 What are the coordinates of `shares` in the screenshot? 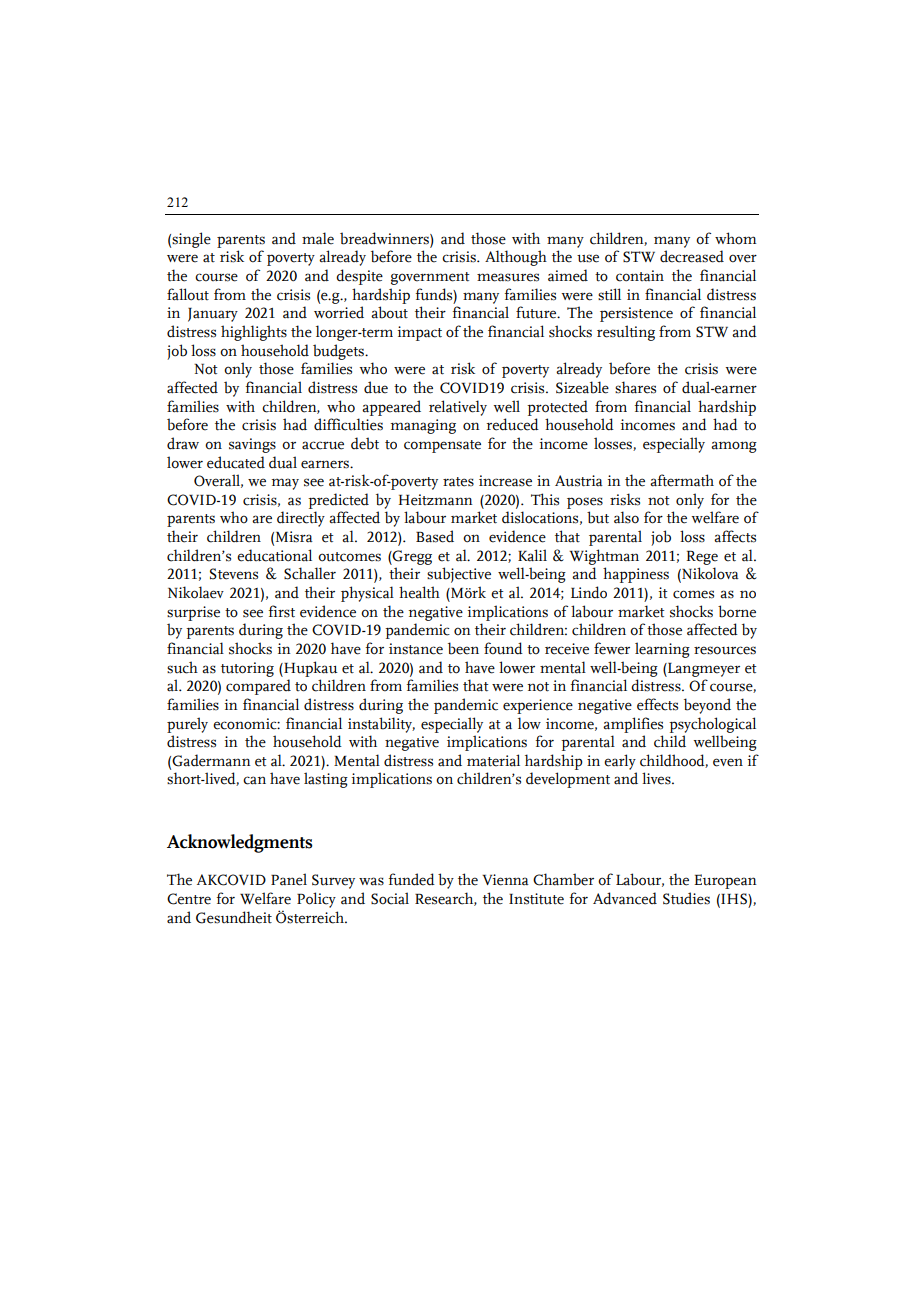 It's located at (635, 387).
